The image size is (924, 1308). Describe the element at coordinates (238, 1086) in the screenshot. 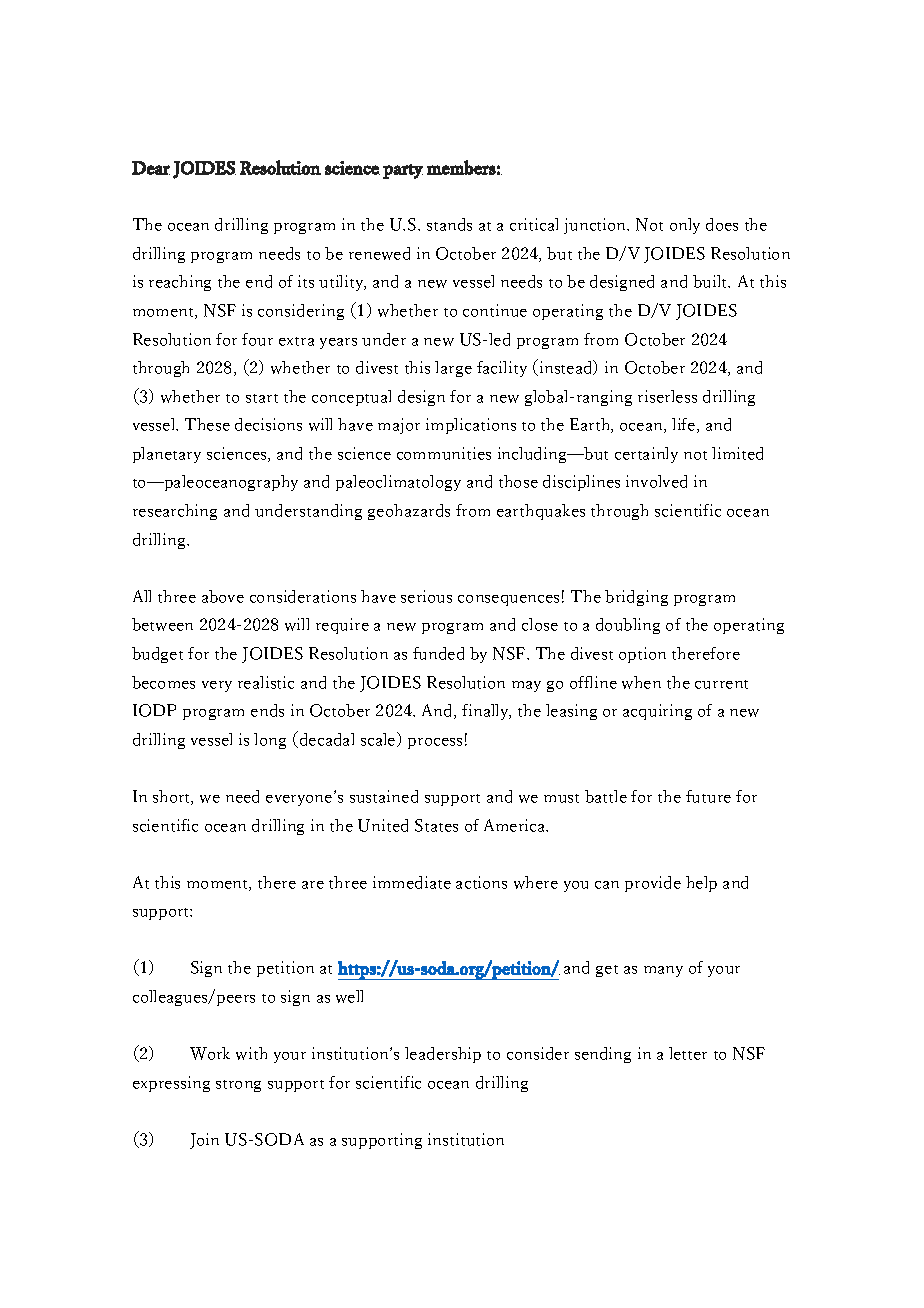

I see `strong` at that location.
